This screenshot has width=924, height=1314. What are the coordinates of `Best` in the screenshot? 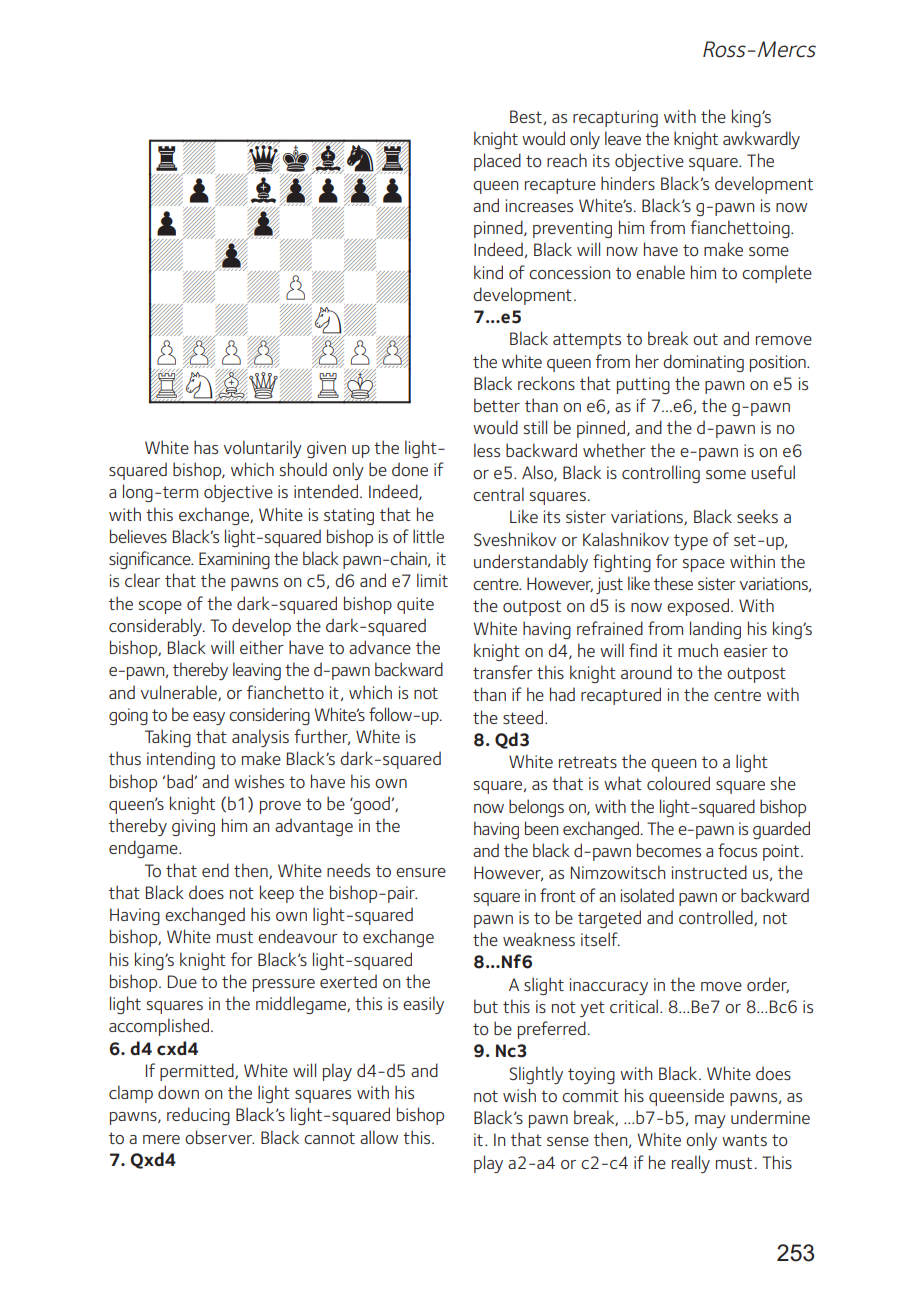 It's located at (526, 116).
